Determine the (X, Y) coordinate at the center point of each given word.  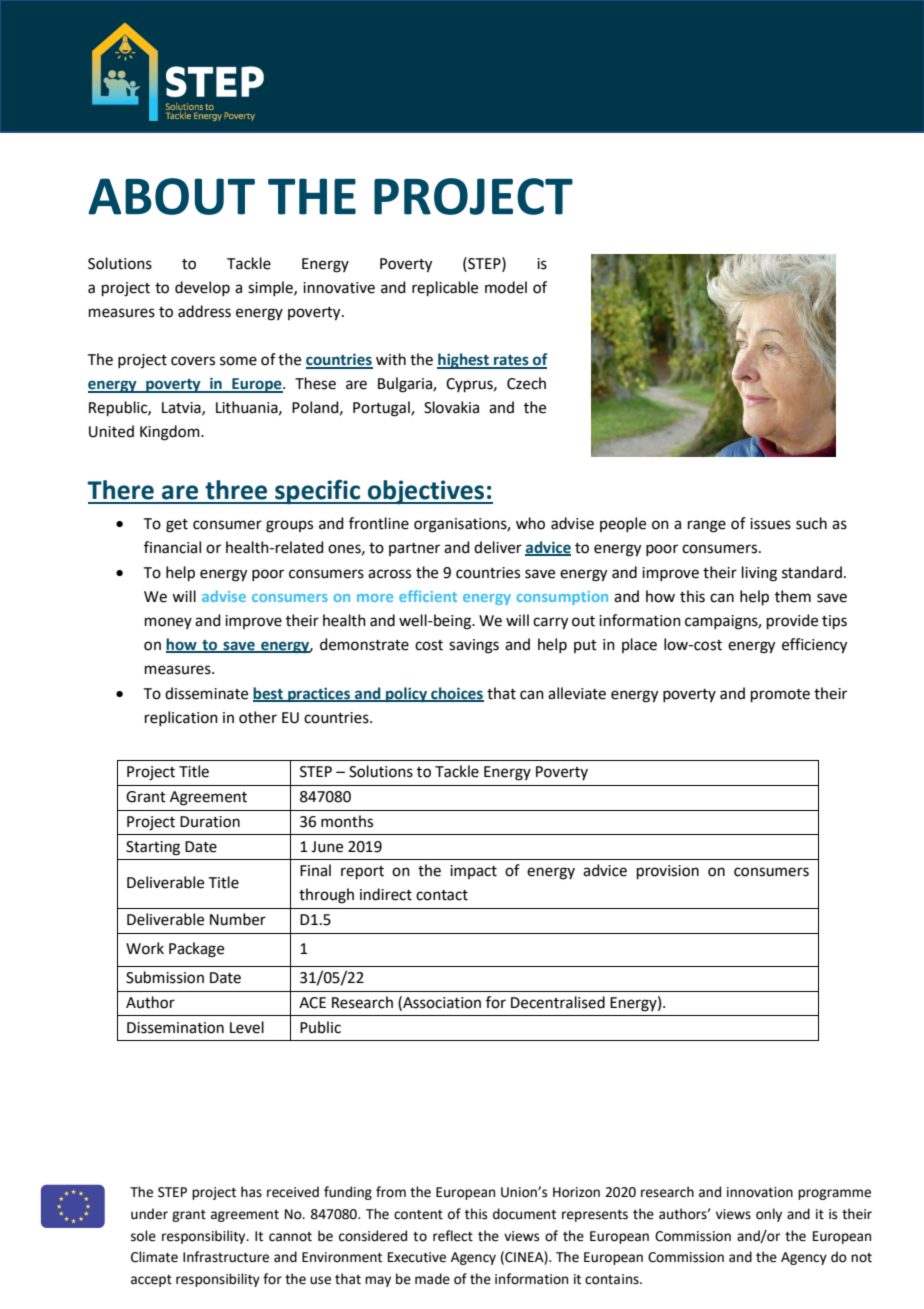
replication (181, 718)
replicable (445, 288)
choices (456, 694)
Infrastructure (226, 1257)
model (506, 287)
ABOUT (171, 196)
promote (780, 695)
